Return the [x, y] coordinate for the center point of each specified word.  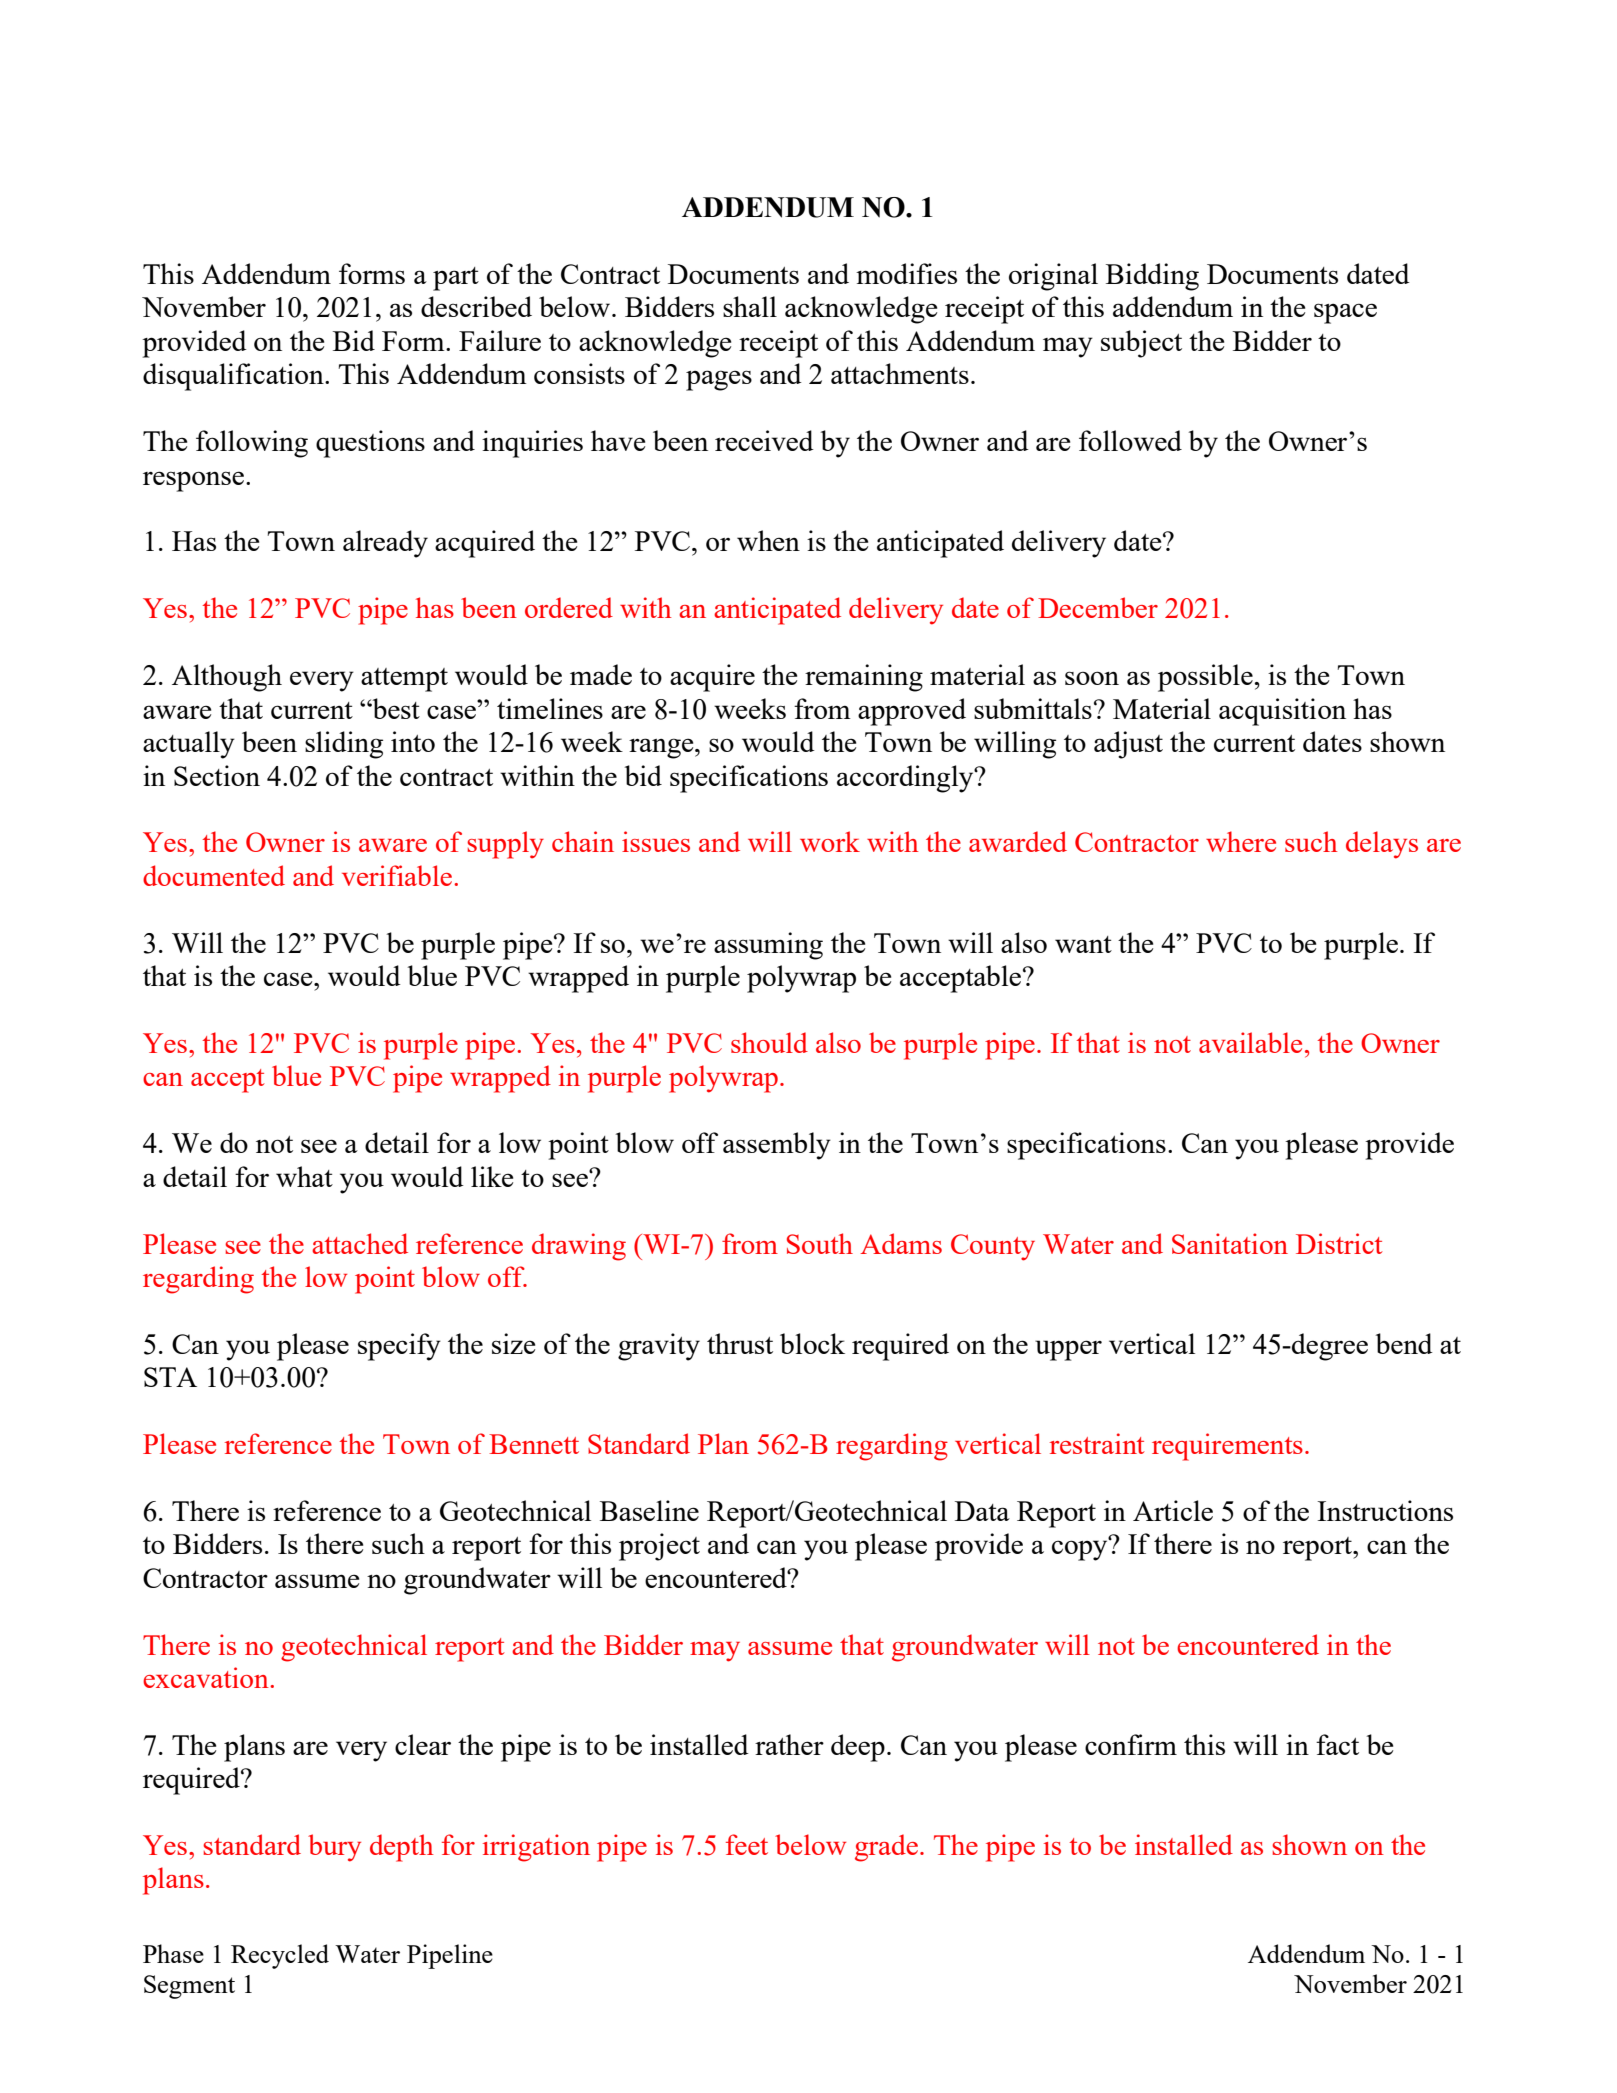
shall [750, 306]
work [830, 841]
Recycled [280, 1956]
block [812, 1343]
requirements [1227, 1447]
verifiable [397, 875]
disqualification [234, 377]
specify [399, 1347]
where [1241, 841]
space [1345, 313]
